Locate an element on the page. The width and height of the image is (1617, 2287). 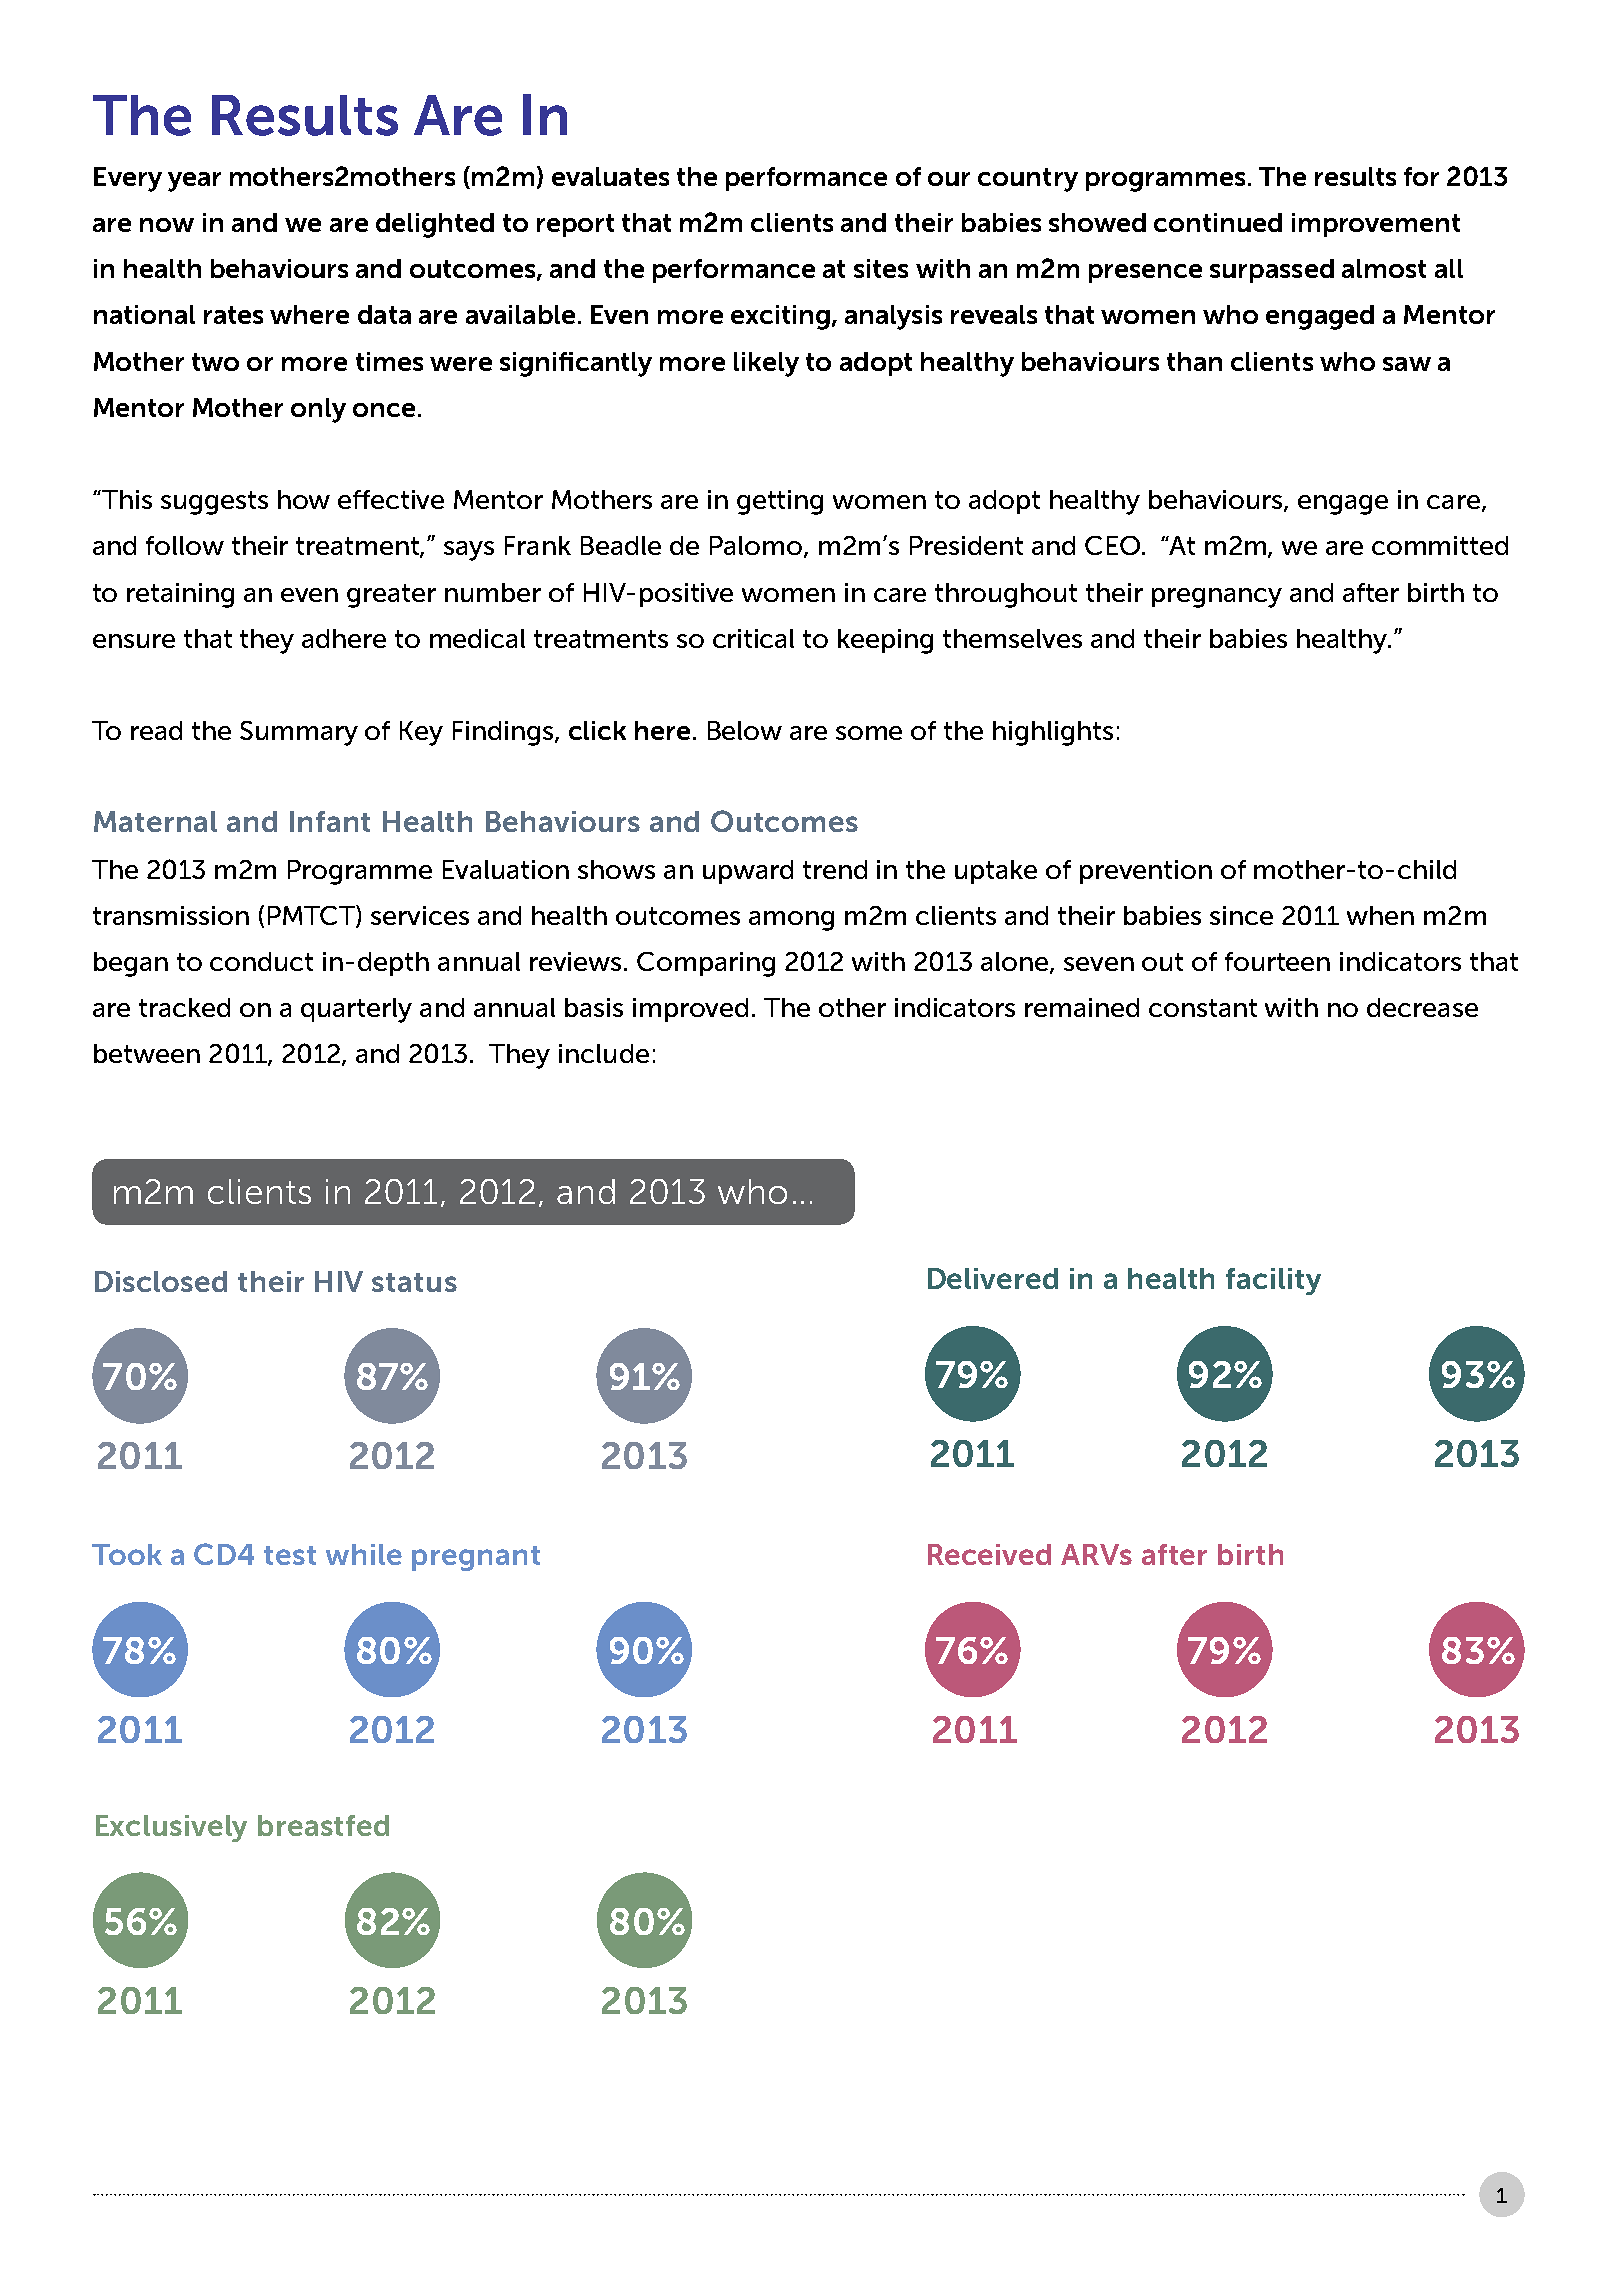
breastfed is located at coordinates (323, 1825).
